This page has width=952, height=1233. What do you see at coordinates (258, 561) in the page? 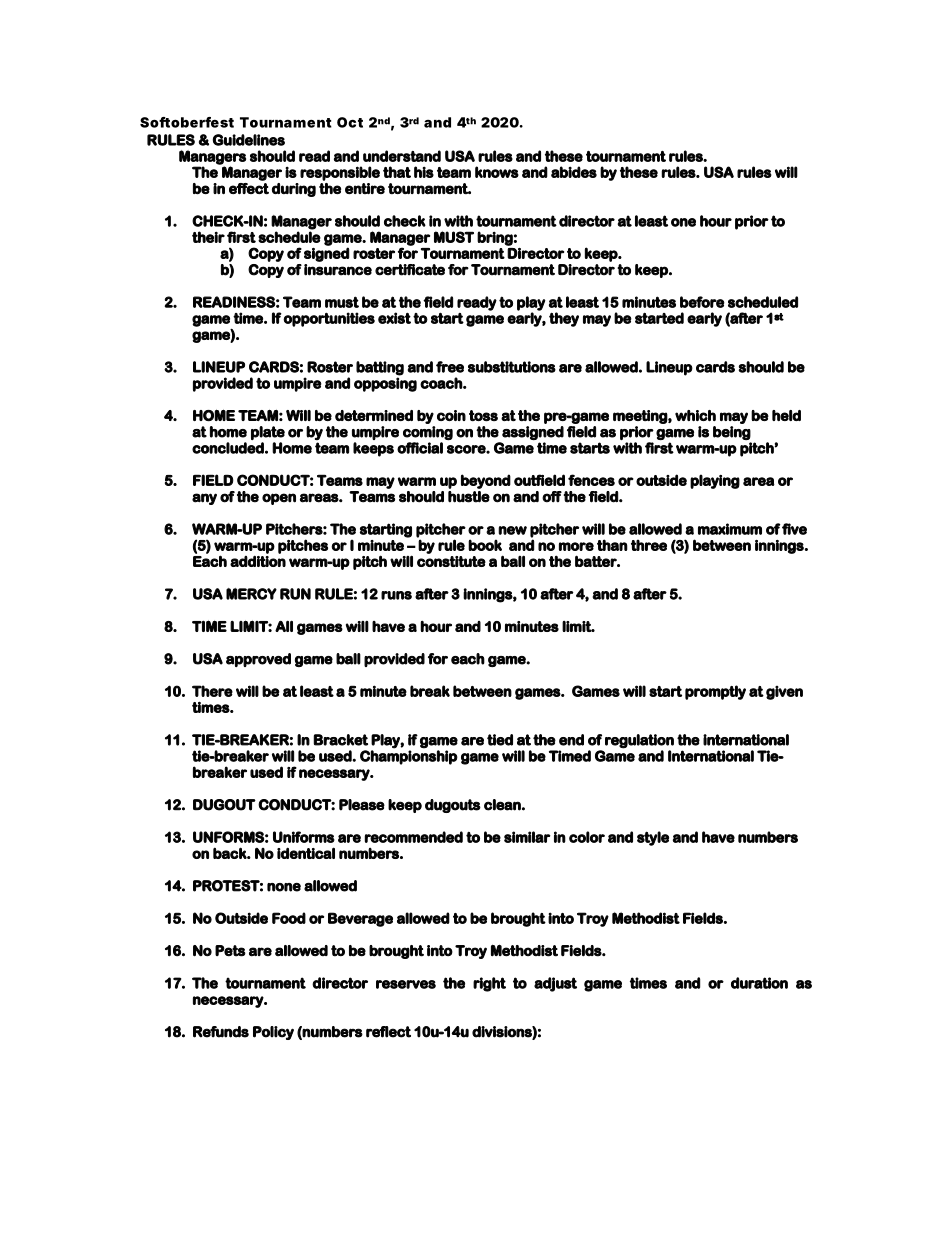
I see `addition` at bounding box center [258, 561].
